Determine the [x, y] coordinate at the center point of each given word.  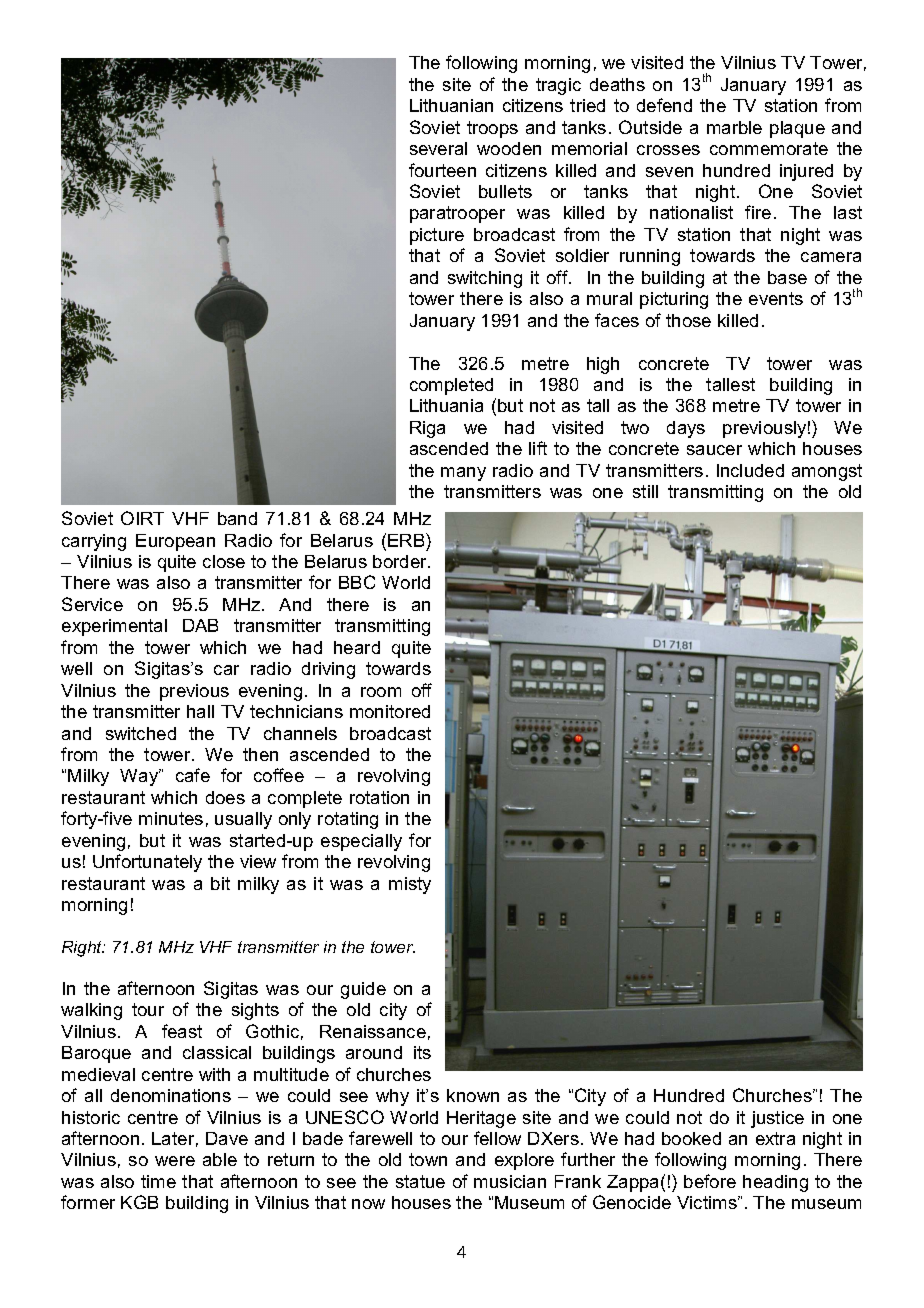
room [381, 692]
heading [775, 1183]
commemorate [769, 148]
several [438, 148]
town [428, 1159]
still [645, 491]
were [175, 1161]
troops [492, 129]
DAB [200, 625]
